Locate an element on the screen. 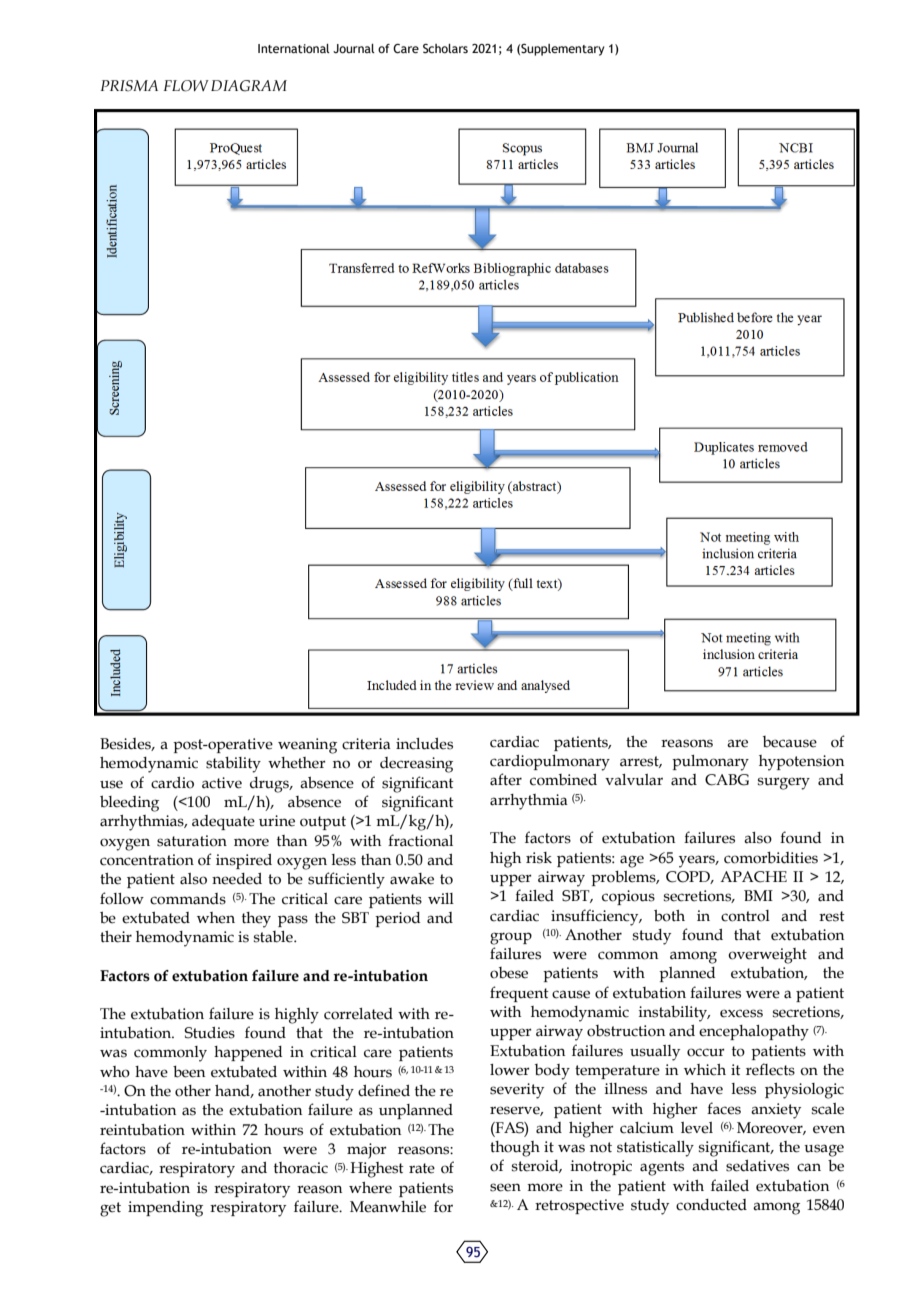 The width and height of the screenshot is (924, 1308). seen is located at coordinates (505, 1187).
